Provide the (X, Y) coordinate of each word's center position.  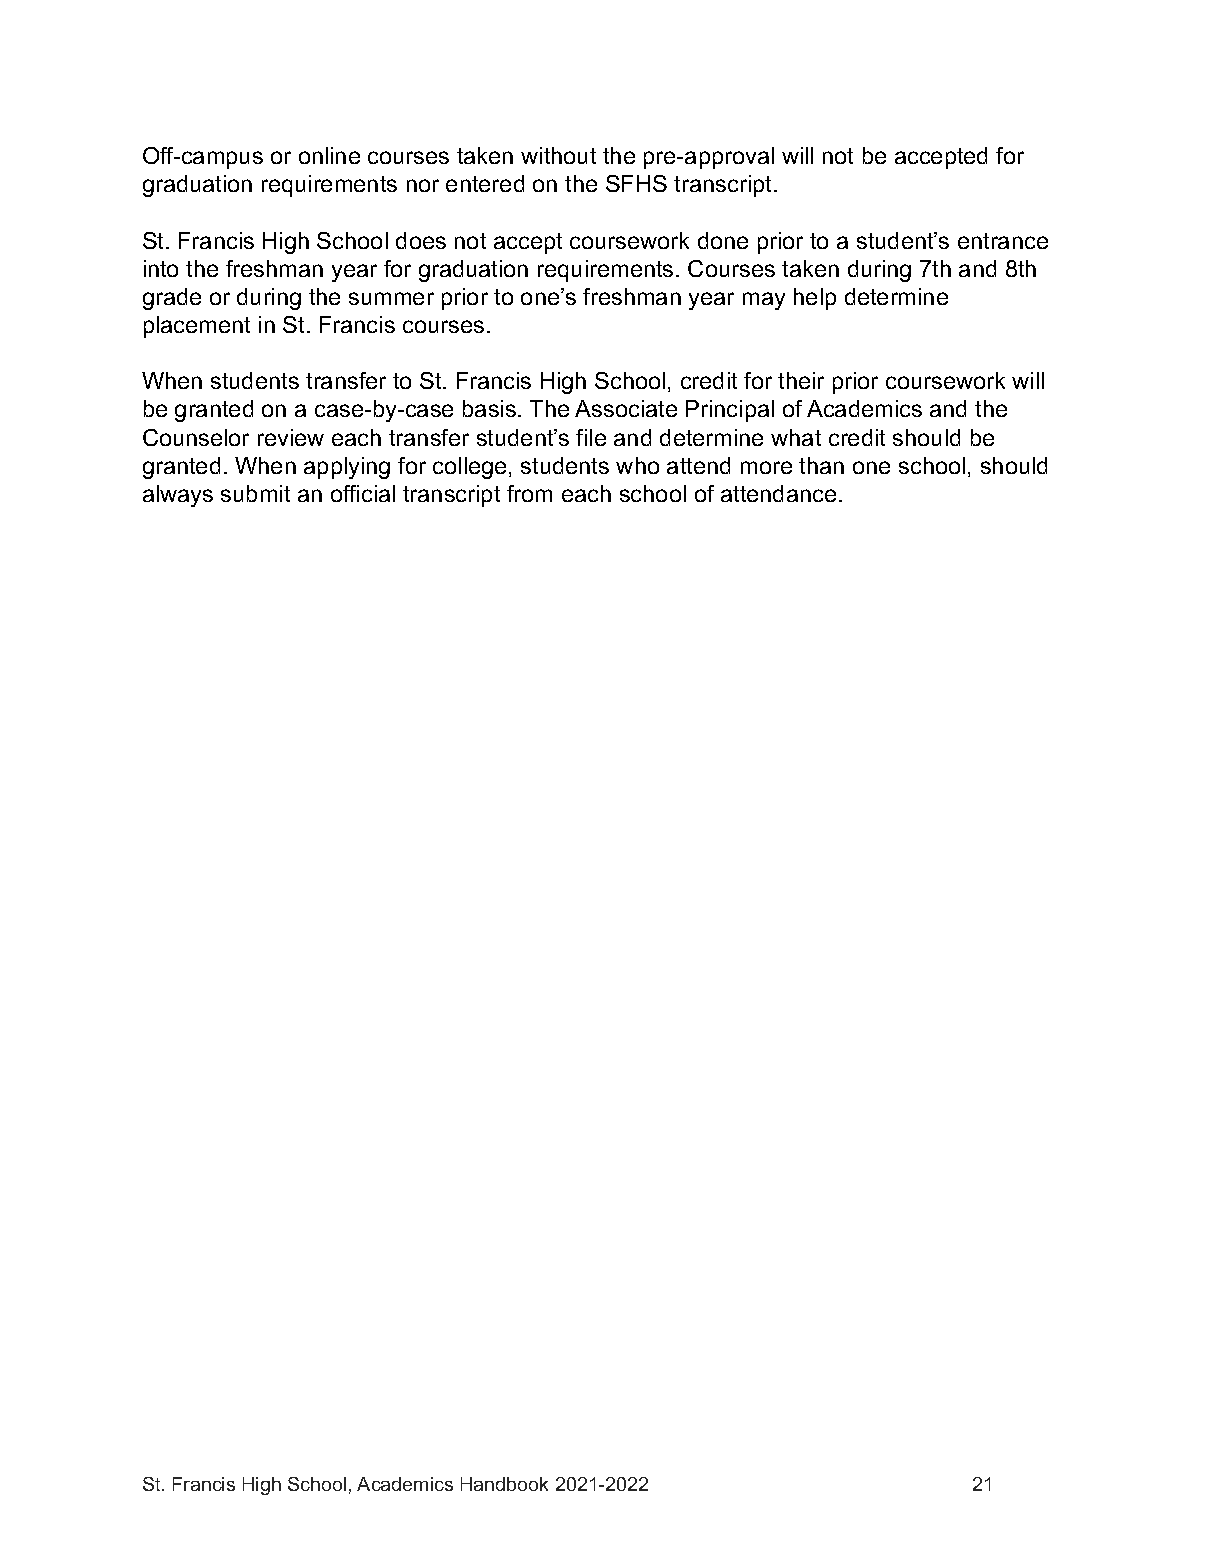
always (178, 496)
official (363, 493)
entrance (1003, 241)
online (329, 155)
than (821, 465)
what (796, 437)
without (558, 155)
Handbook (504, 1484)
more (766, 467)
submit (255, 493)
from (529, 493)
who (637, 465)
